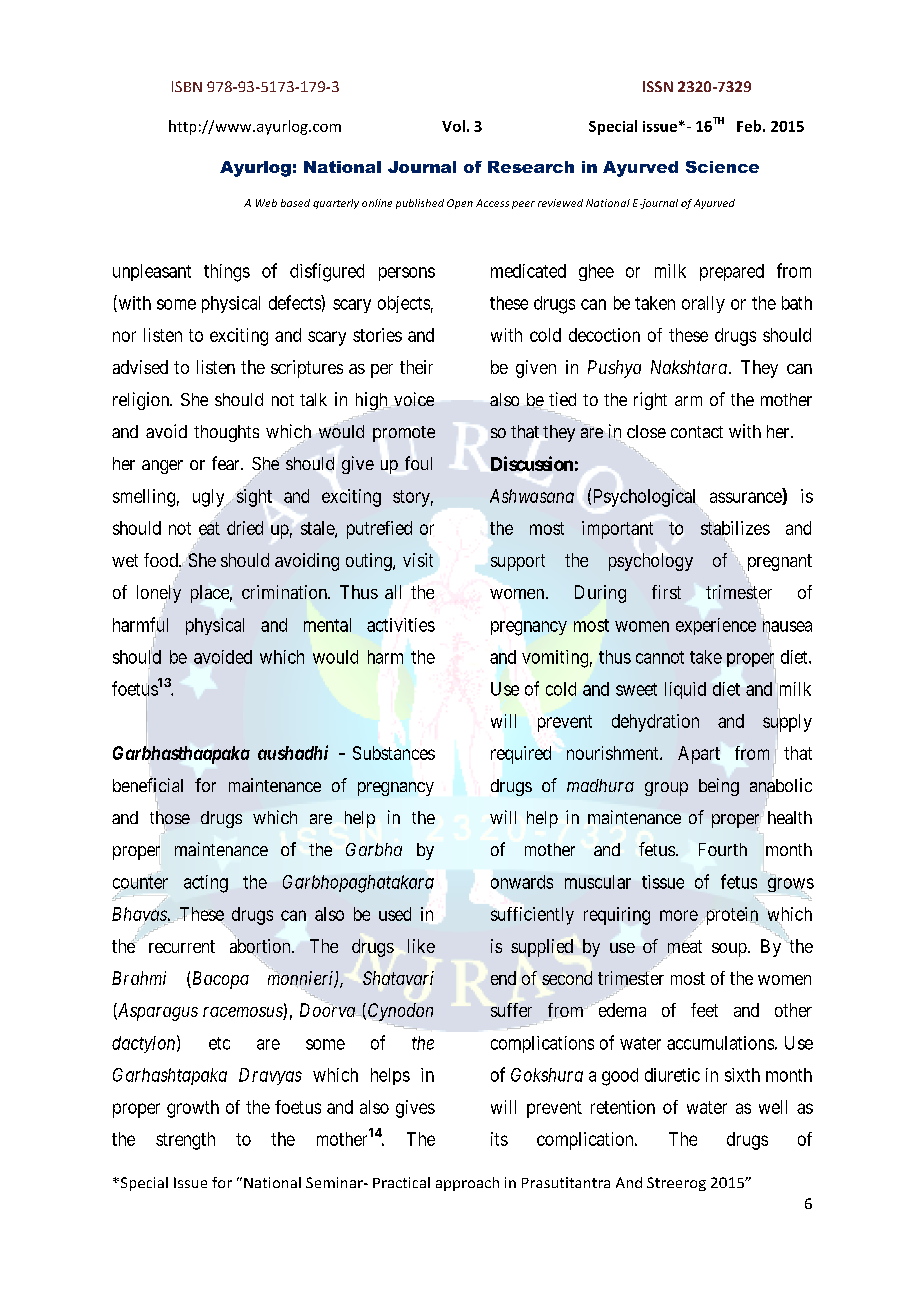 The width and height of the screenshot is (924, 1308). Describe the element at coordinates (773, 1107) in the screenshot. I see `well` at that location.
